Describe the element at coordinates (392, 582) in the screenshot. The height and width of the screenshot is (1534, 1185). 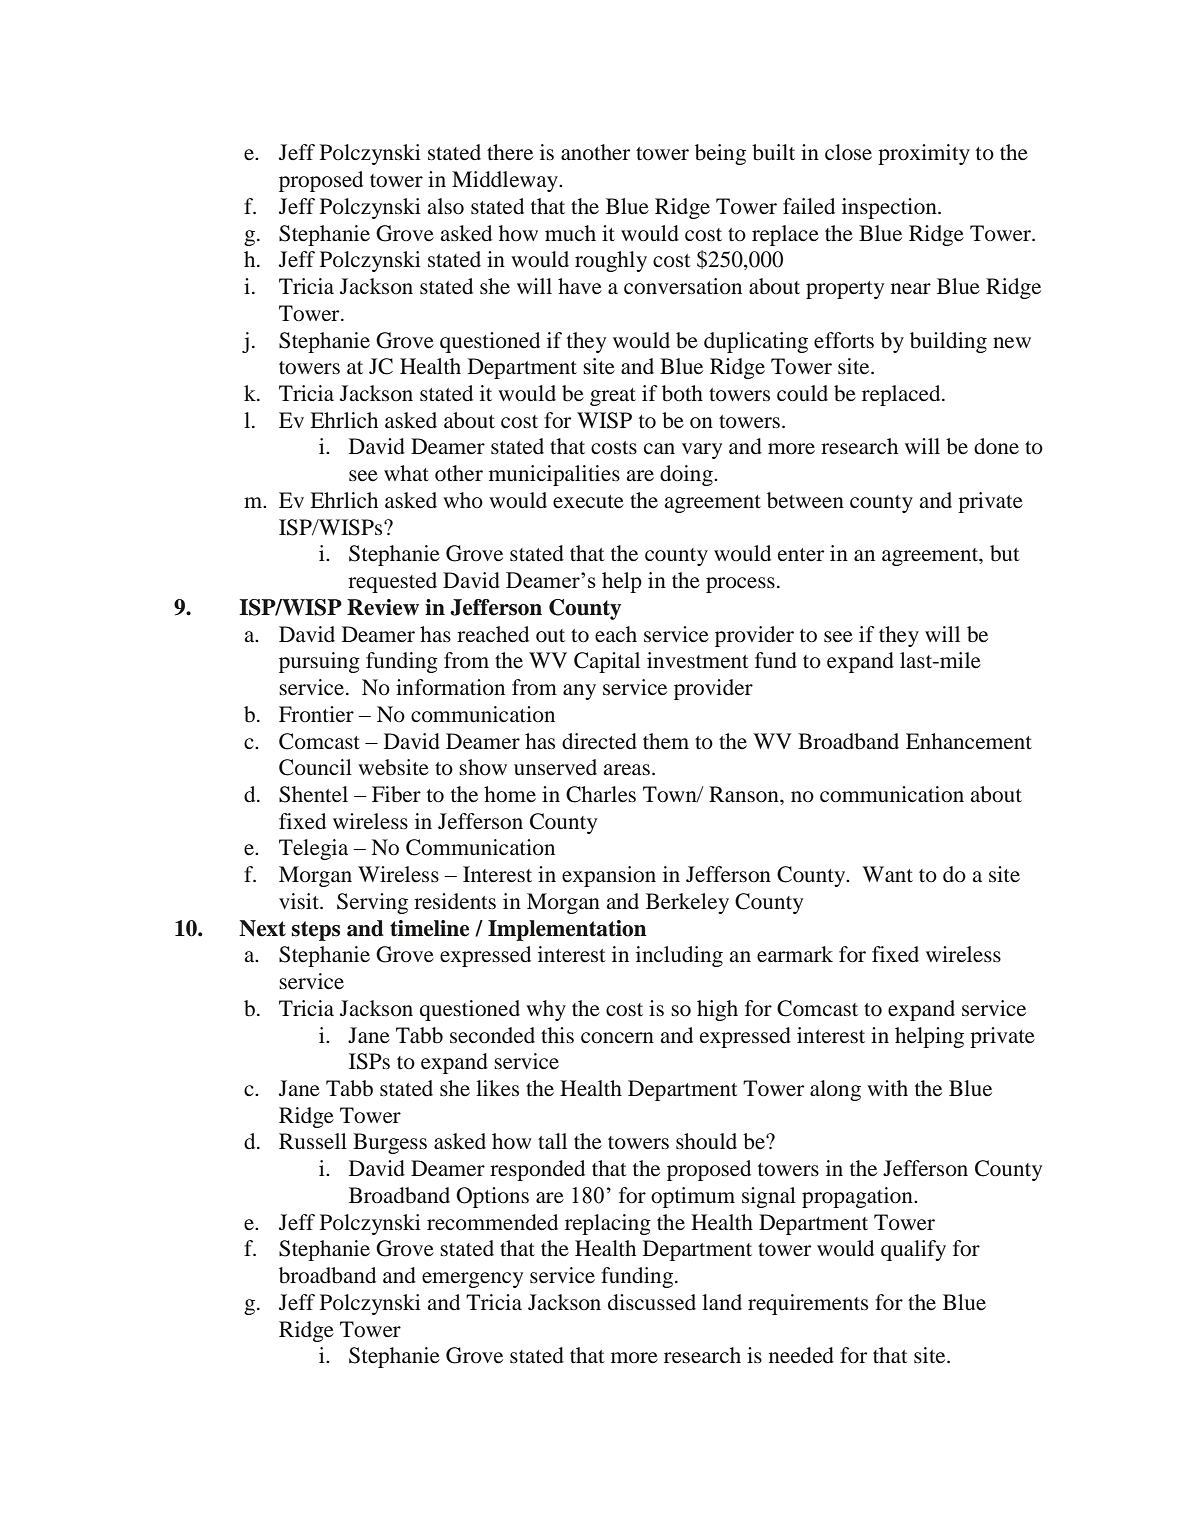
I see `requested` at that location.
